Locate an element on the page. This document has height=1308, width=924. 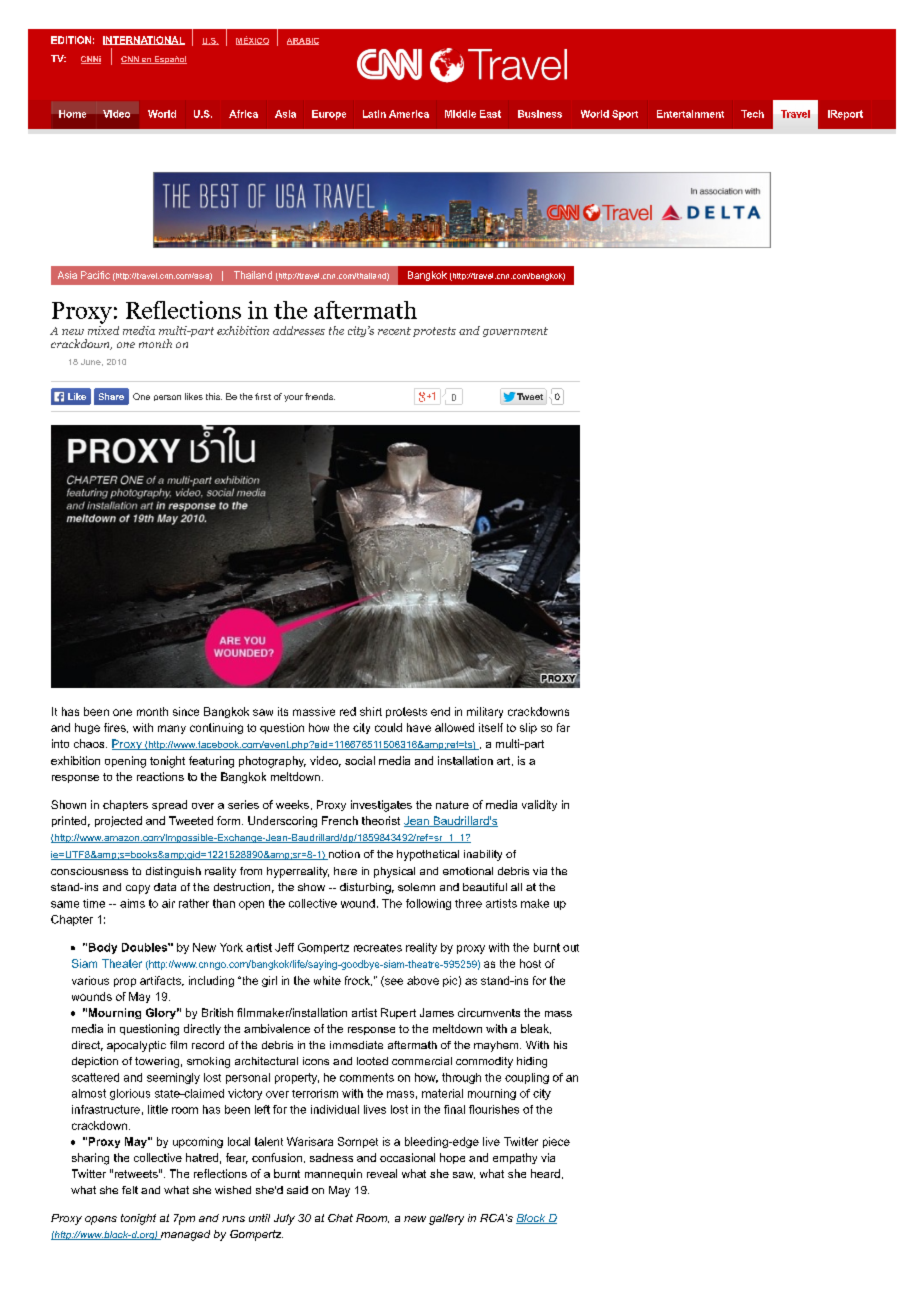
friends is located at coordinates (320, 396).
